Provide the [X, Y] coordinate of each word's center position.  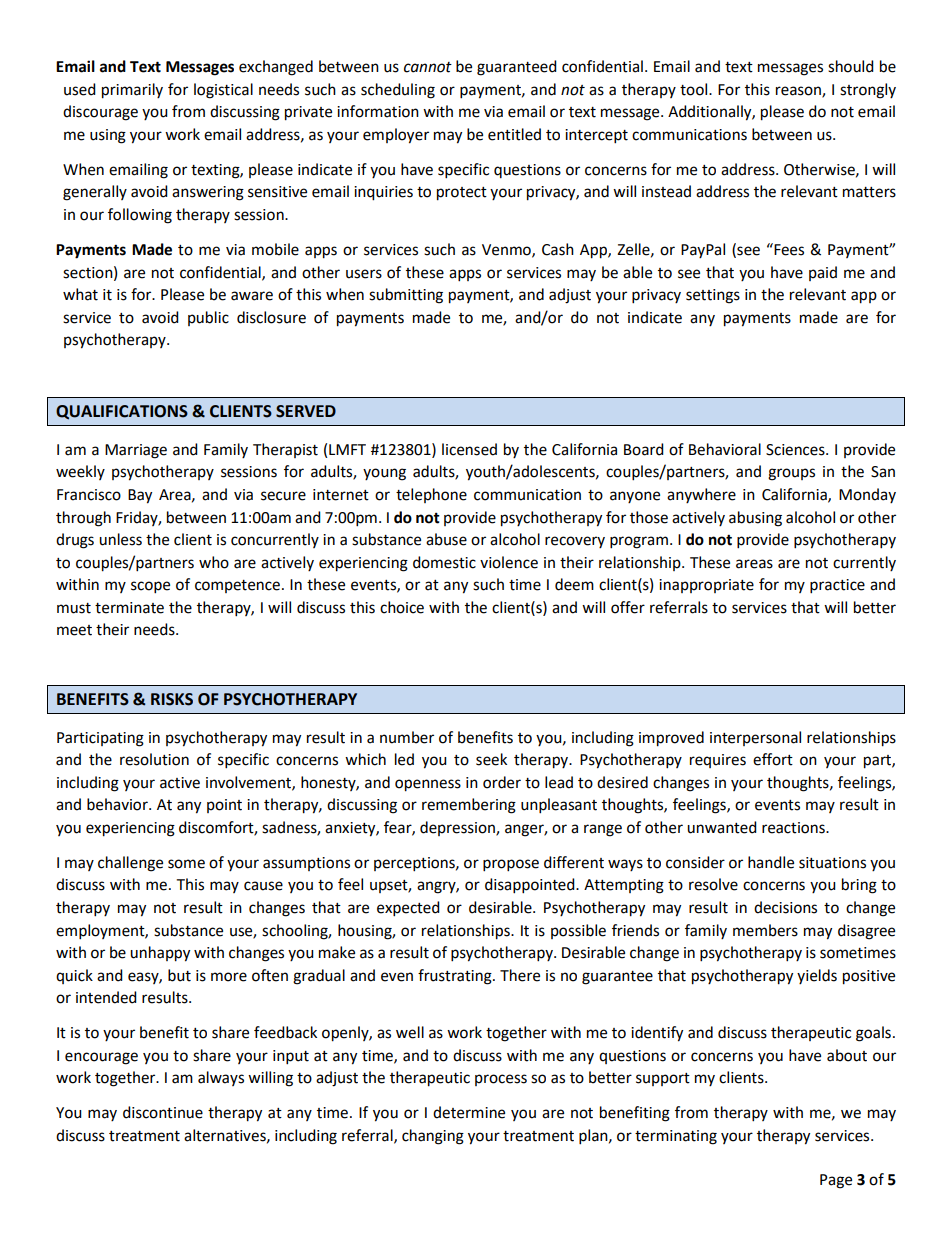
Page [836, 1181]
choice [402, 607]
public [208, 318]
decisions [785, 907]
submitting [406, 296]
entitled [514, 134]
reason [799, 91]
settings [713, 296]
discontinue [163, 1112]
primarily [132, 91]
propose [511, 865]
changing [433, 1137]
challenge [130, 864]
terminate [129, 608]
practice [837, 586]
